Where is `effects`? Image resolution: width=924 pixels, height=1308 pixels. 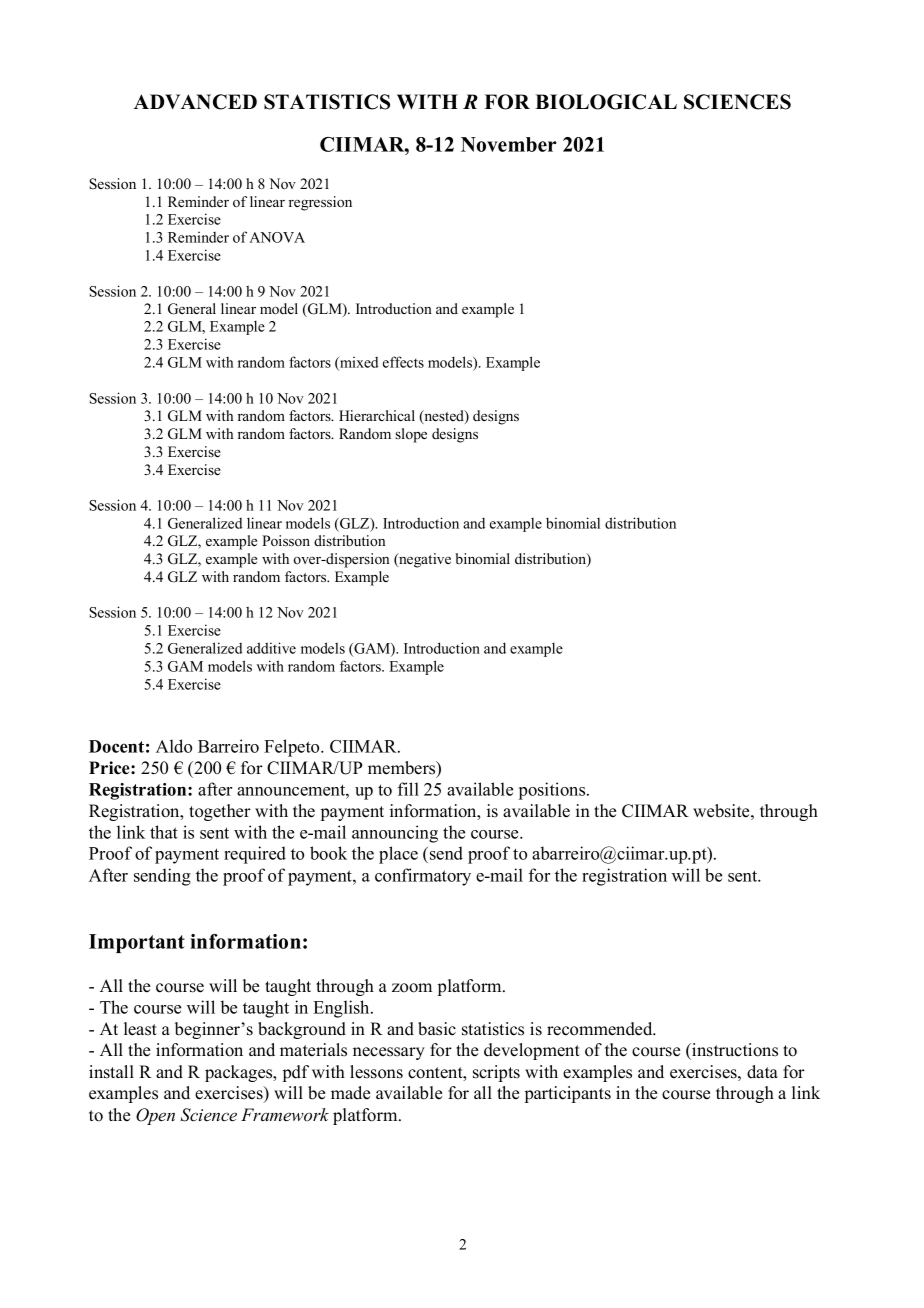 effects is located at coordinates (403, 362).
